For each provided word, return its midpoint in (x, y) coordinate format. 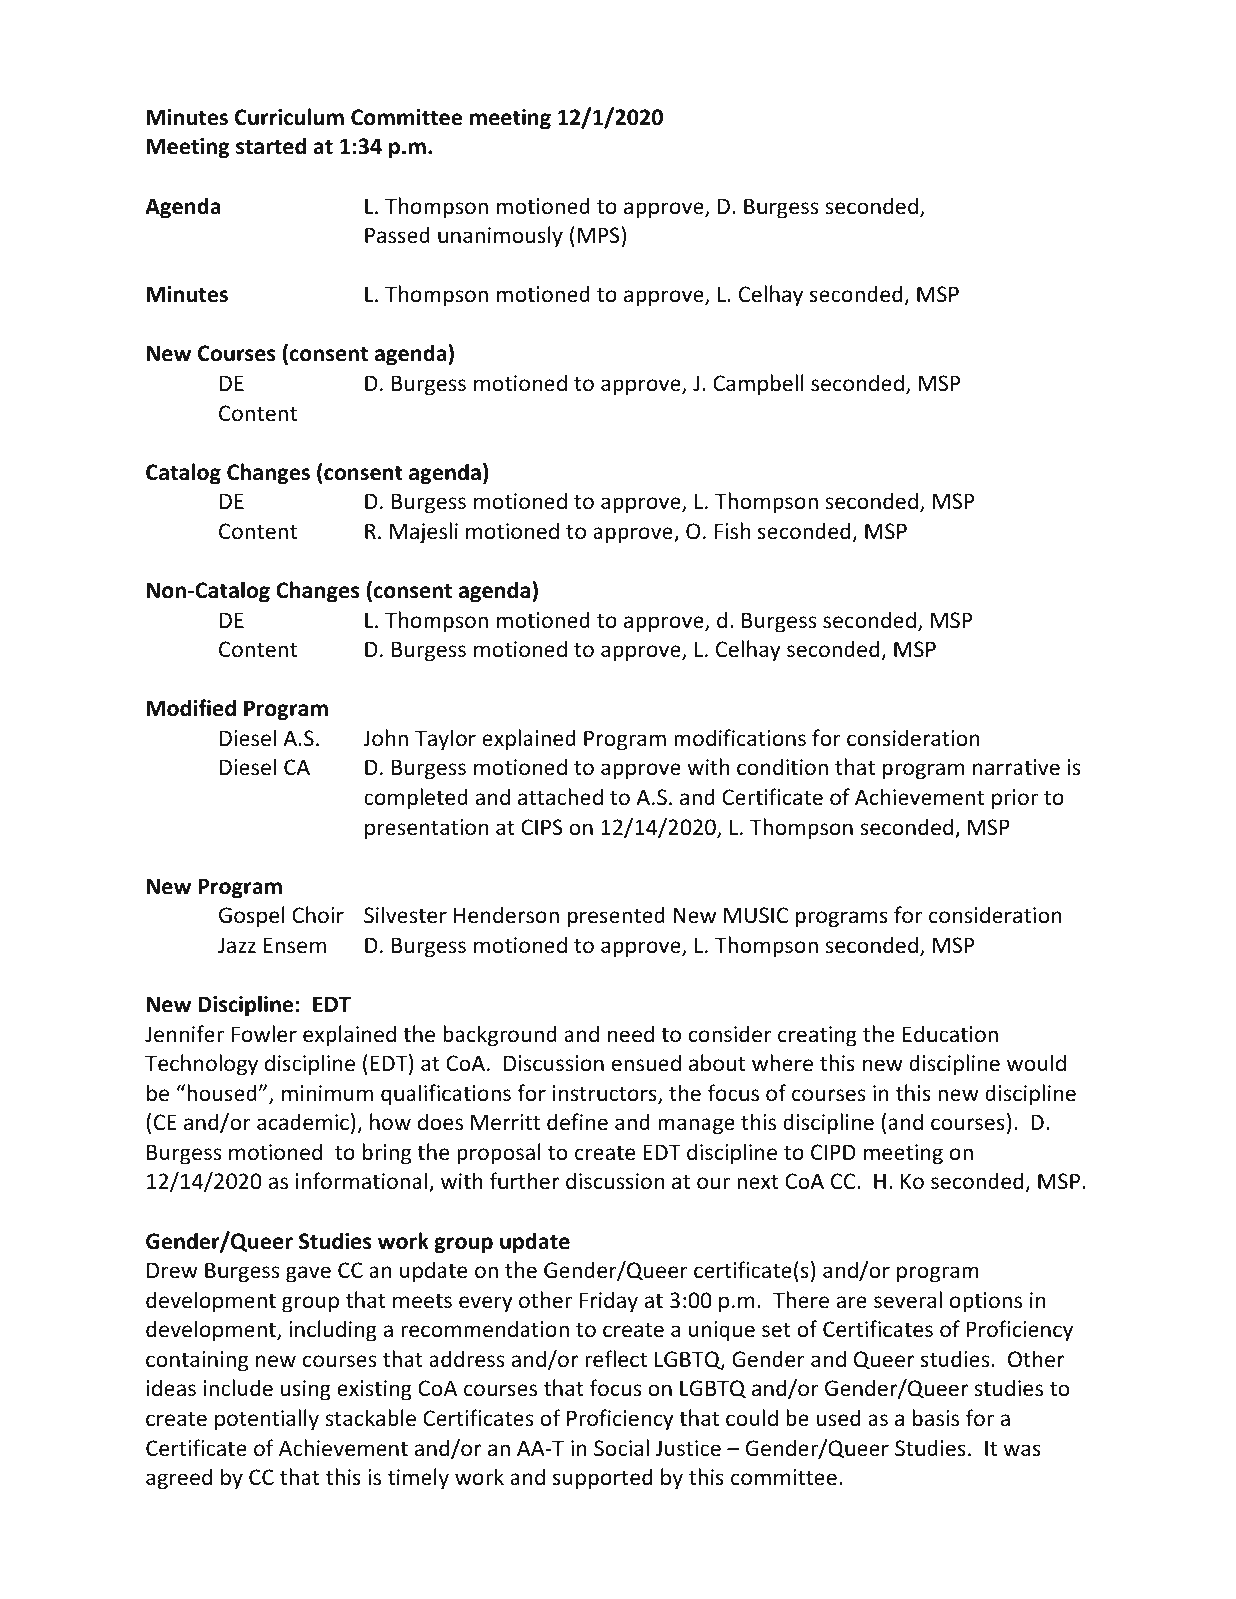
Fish (732, 531)
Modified (191, 708)
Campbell (758, 385)
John (385, 738)
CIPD (833, 1152)
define (577, 1122)
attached (560, 797)
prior (1015, 799)
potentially (267, 1420)
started (271, 146)
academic (303, 1122)
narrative (1016, 767)
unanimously (500, 237)
